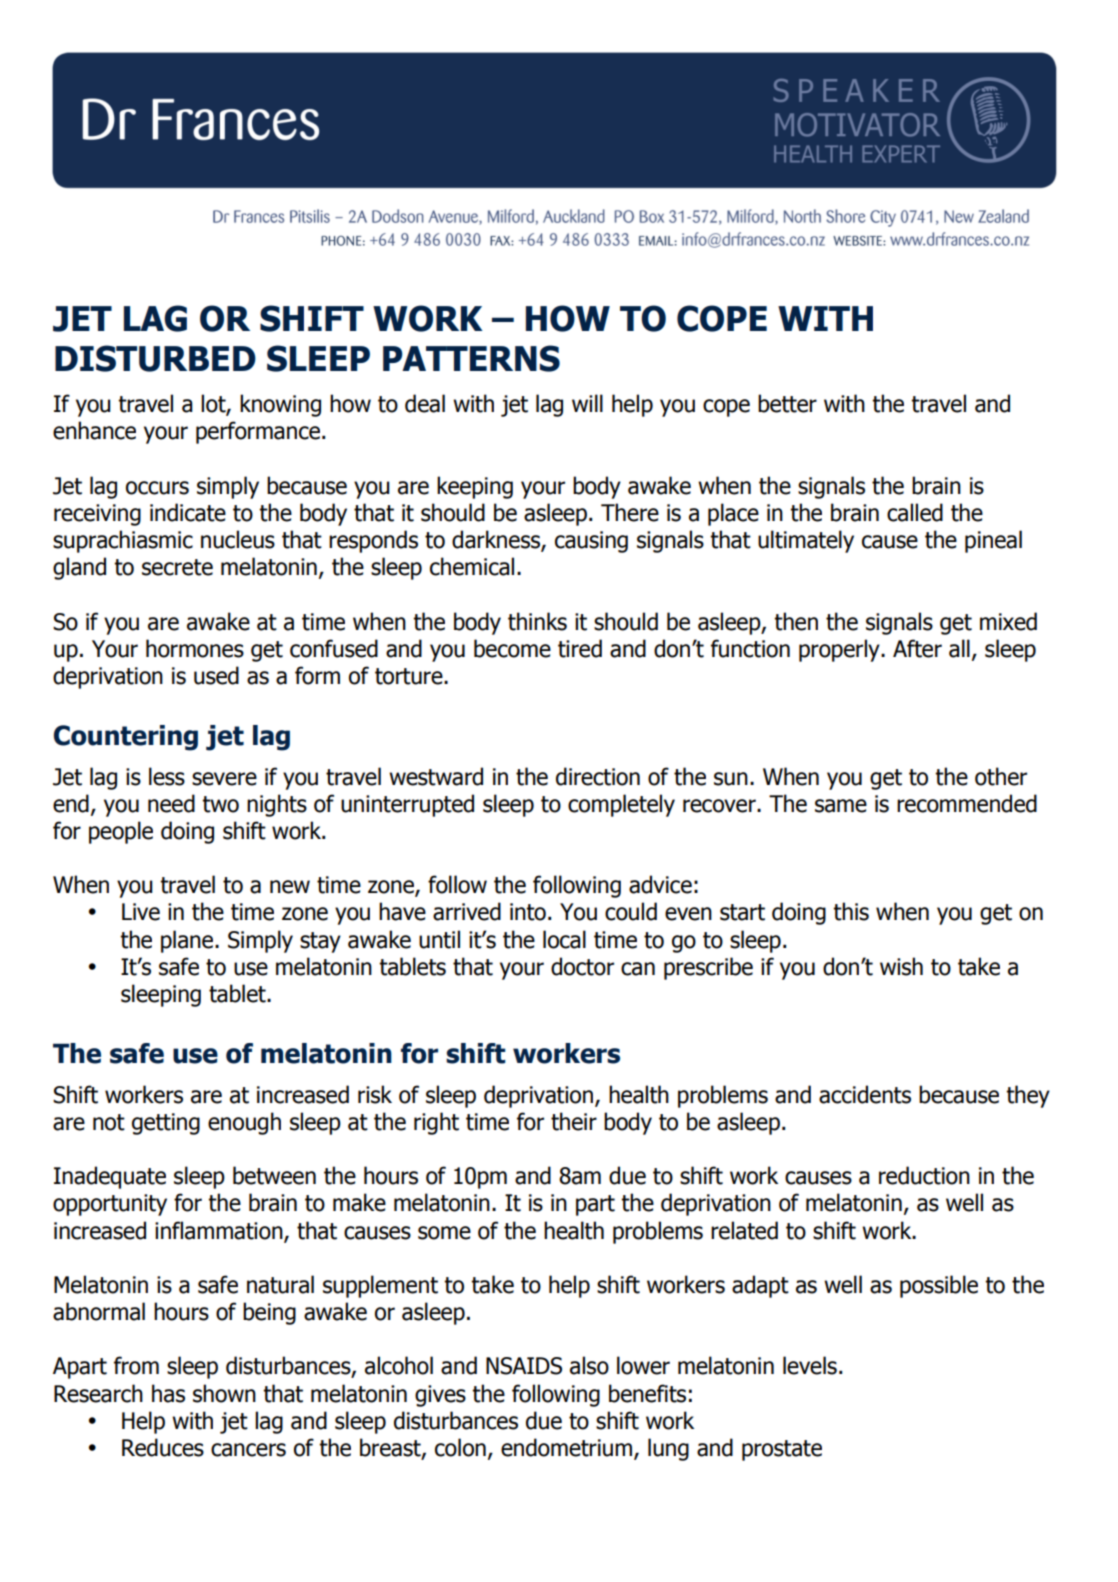  What do you see at coordinates (566, 1447) in the screenshot?
I see `endometrium` at bounding box center [566, 1447].
